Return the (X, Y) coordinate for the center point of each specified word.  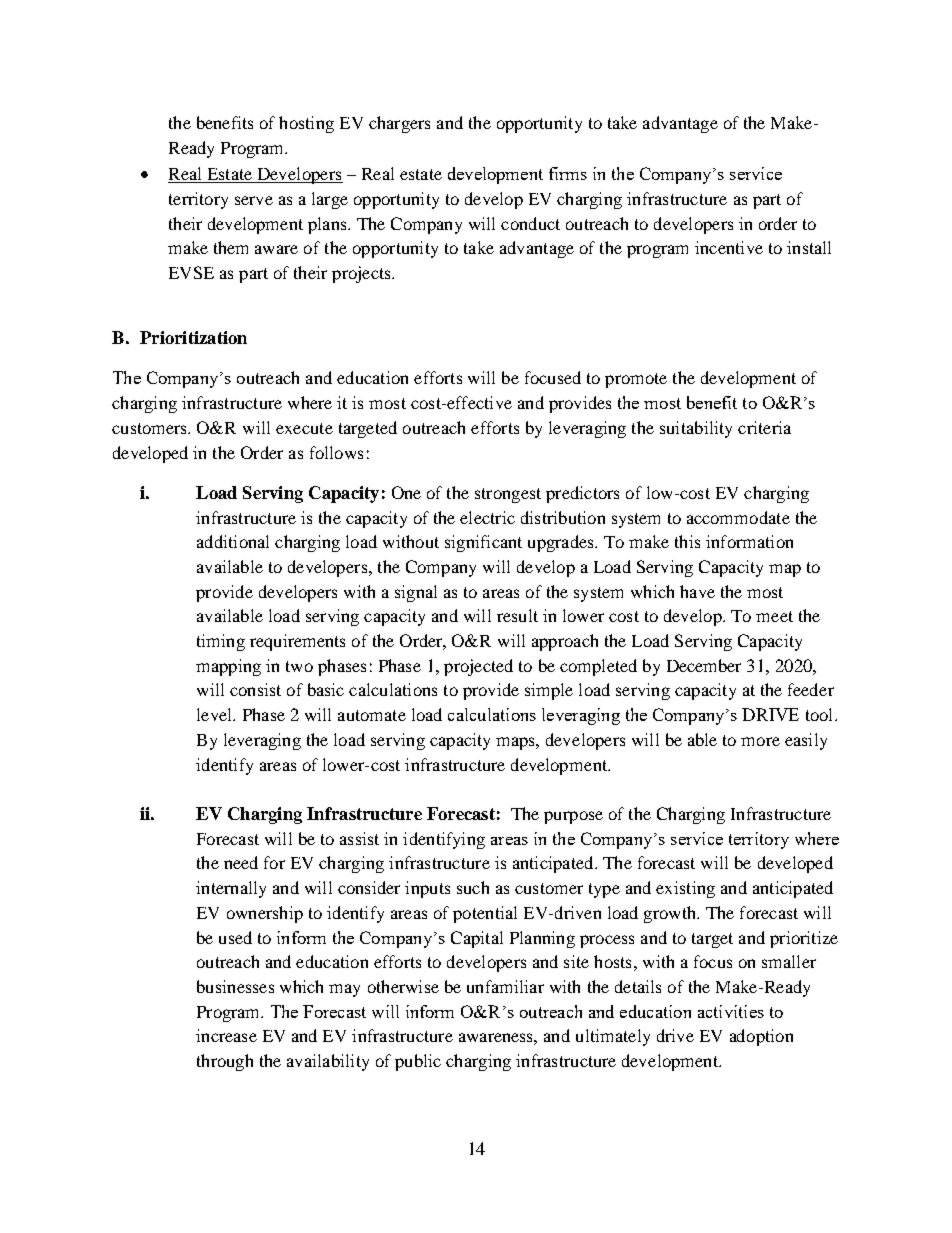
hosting (306, 124)
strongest (508, 495)
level (215, 714)
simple (549, 691)
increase (226, 1035)
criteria (764, 427)
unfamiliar (505, 986)
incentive (729, 247)
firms (568, 173)
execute (304, 428)
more (760, 741)
